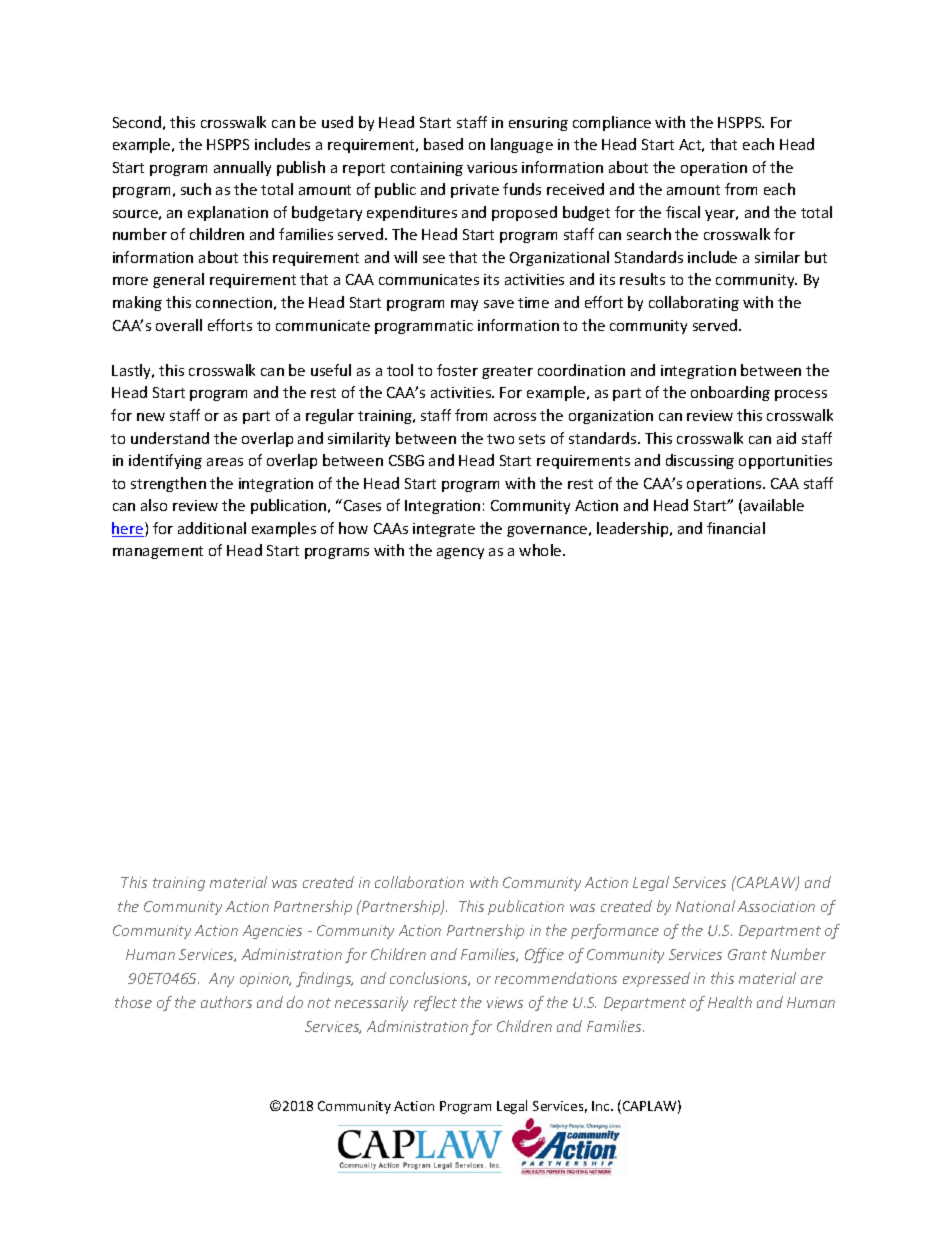 This page has width=952, height=1233. I want to click on financial, so click(736, 528).
